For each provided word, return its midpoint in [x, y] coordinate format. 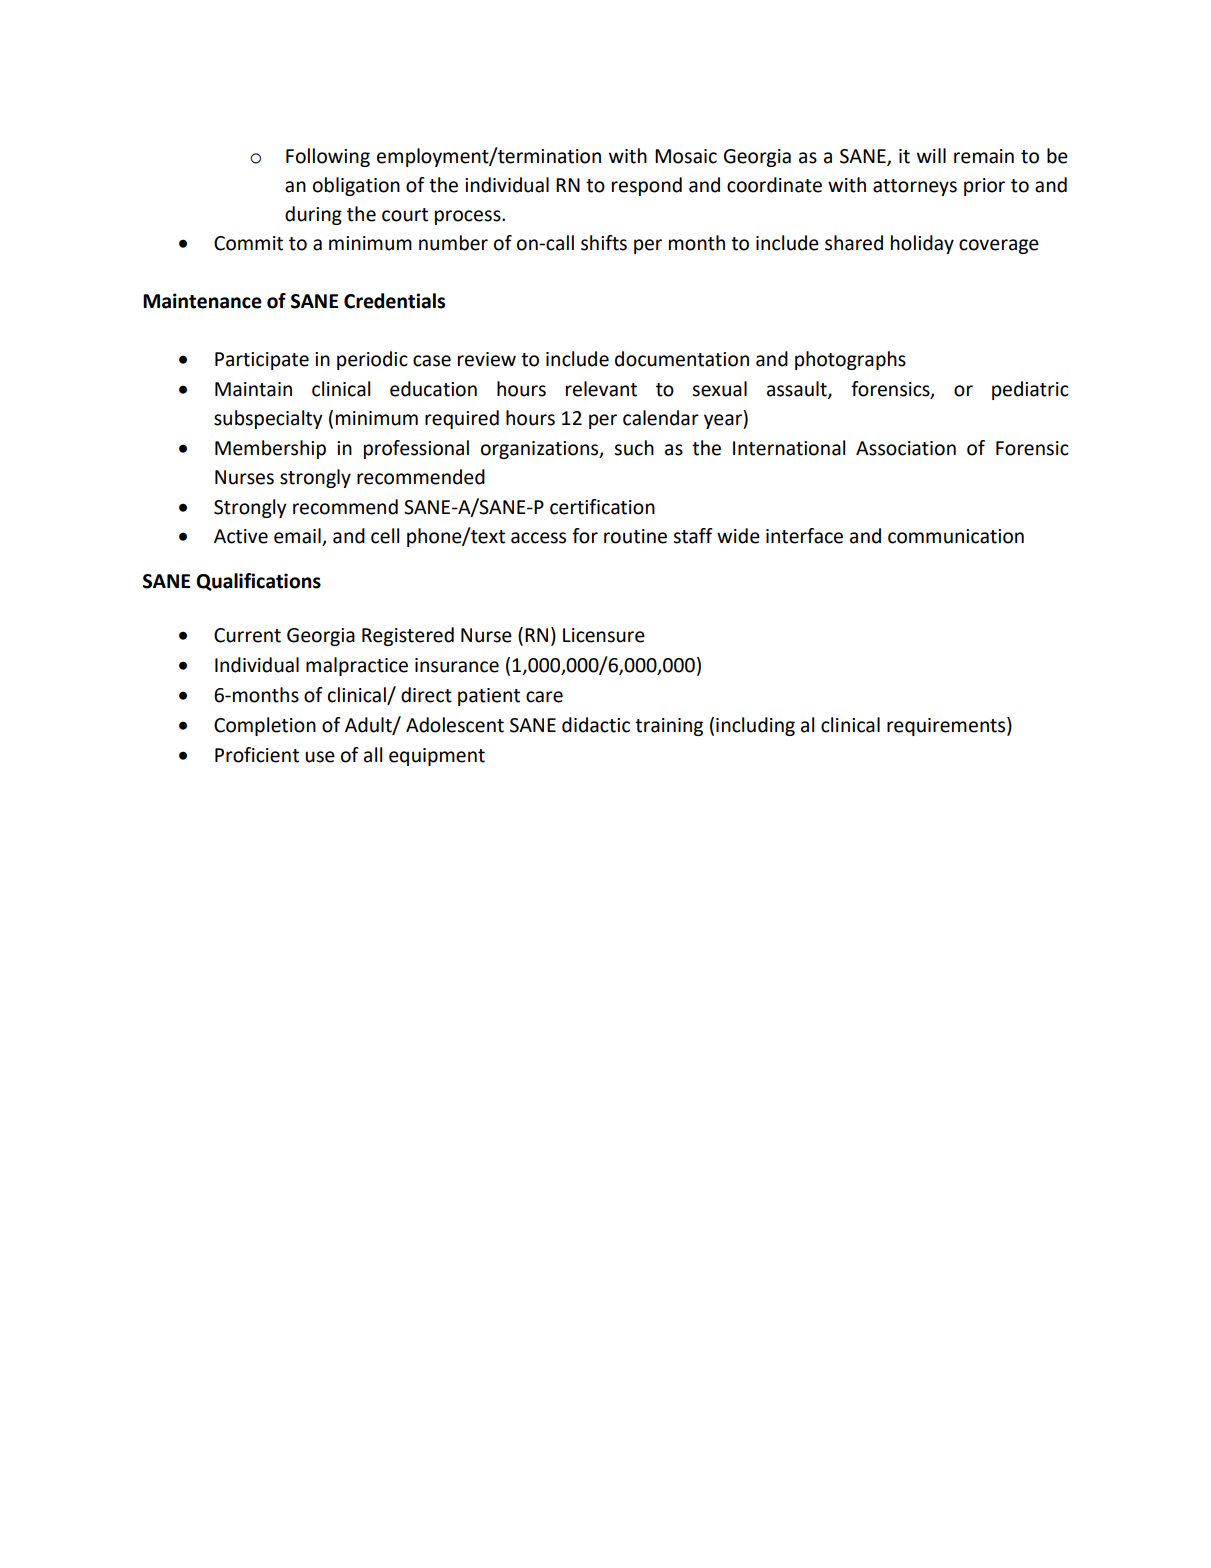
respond [647, 186]
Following [328, 157]
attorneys [915, 187]
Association [906, 448]
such [634, 448]
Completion [265, 726]
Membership [270, 449]
